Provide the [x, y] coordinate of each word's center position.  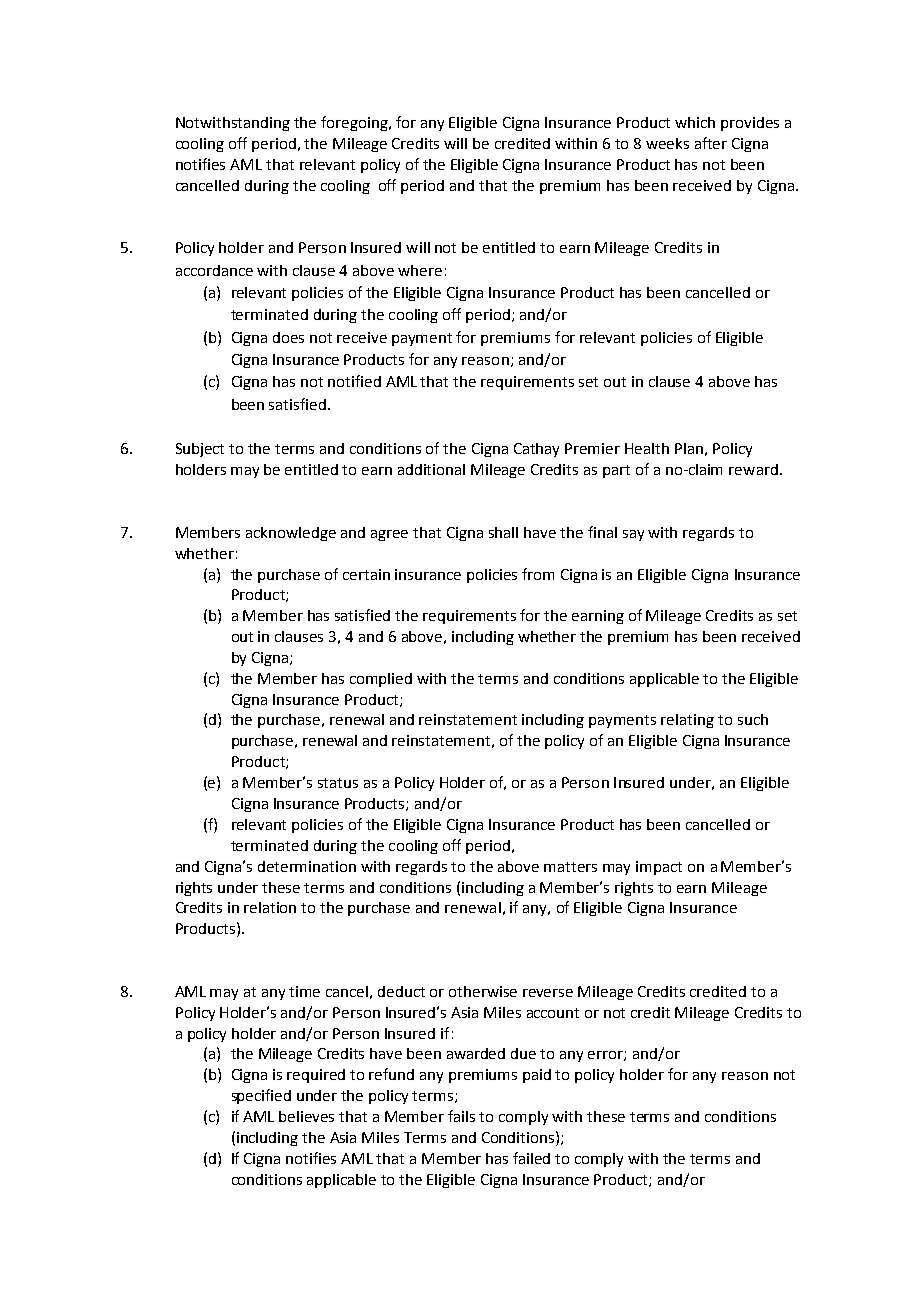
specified [261, 1096]
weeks [667, 143]
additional [431, 469]
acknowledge [291, 534]
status [338, 783]
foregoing [355, 123]
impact [659, 868]
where [420, 270]
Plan [689, 448]
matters [570, 867]
